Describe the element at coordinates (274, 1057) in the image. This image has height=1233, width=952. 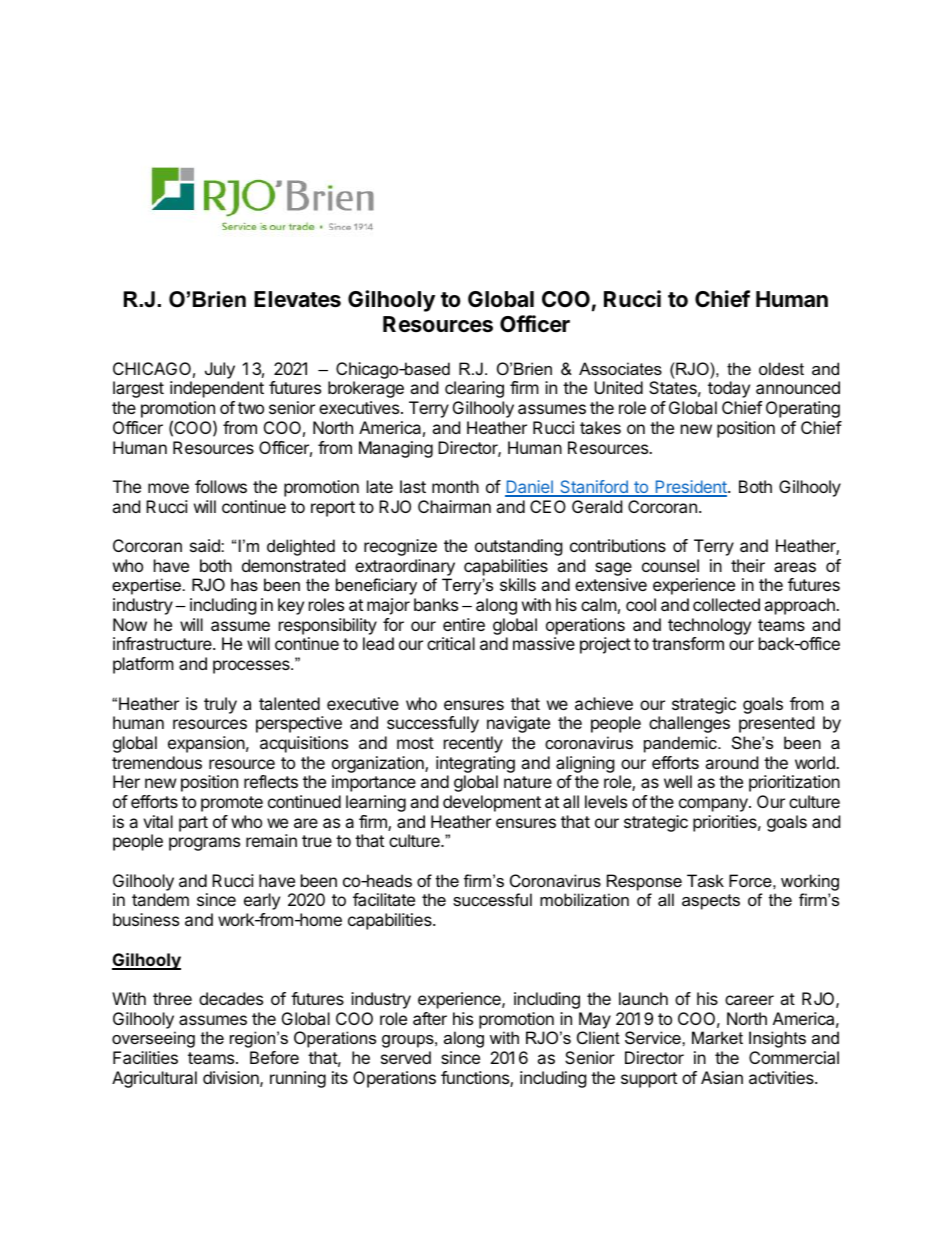
I see `Before` at that location.
